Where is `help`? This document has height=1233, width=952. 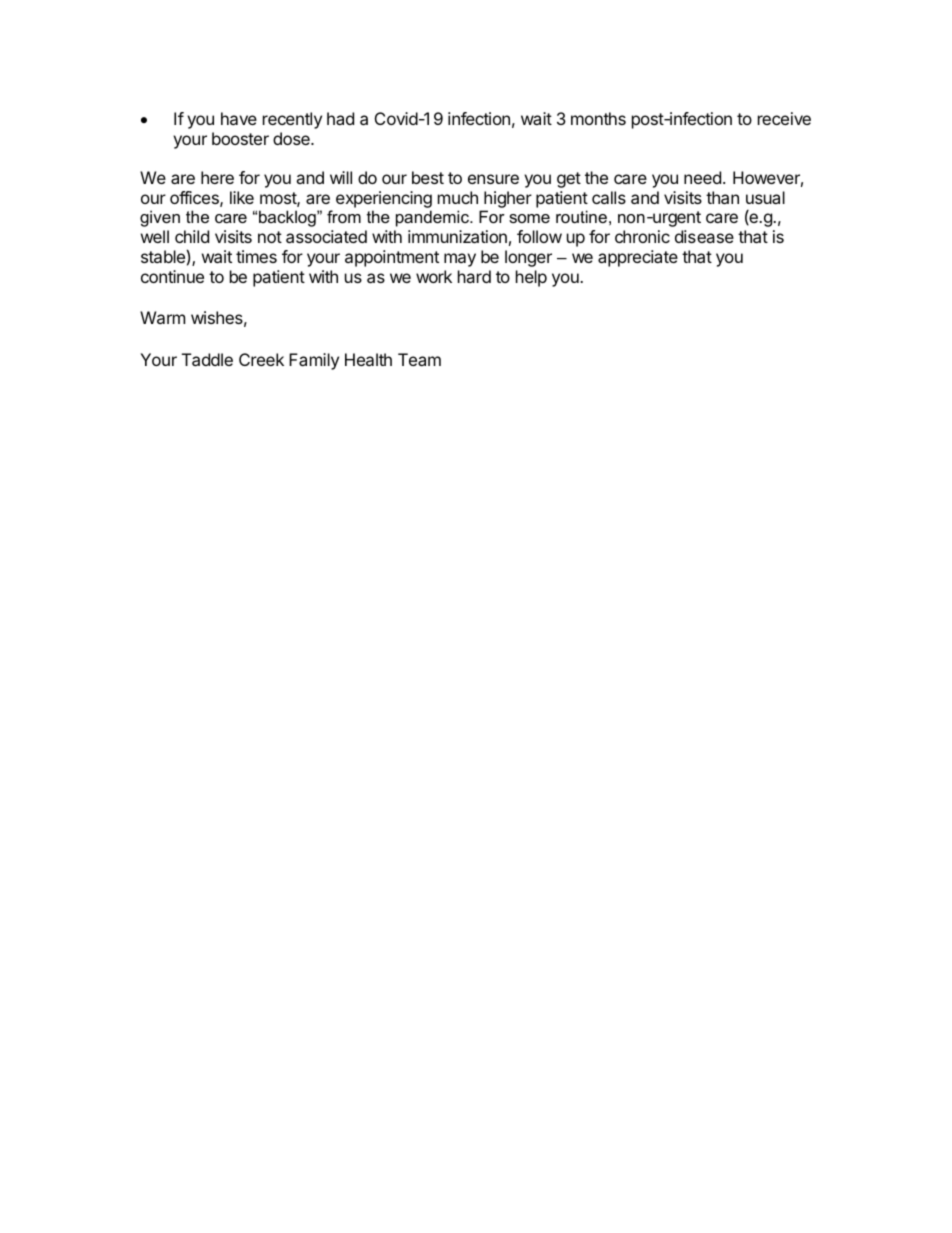
help is located at coordinates (531, 278).
